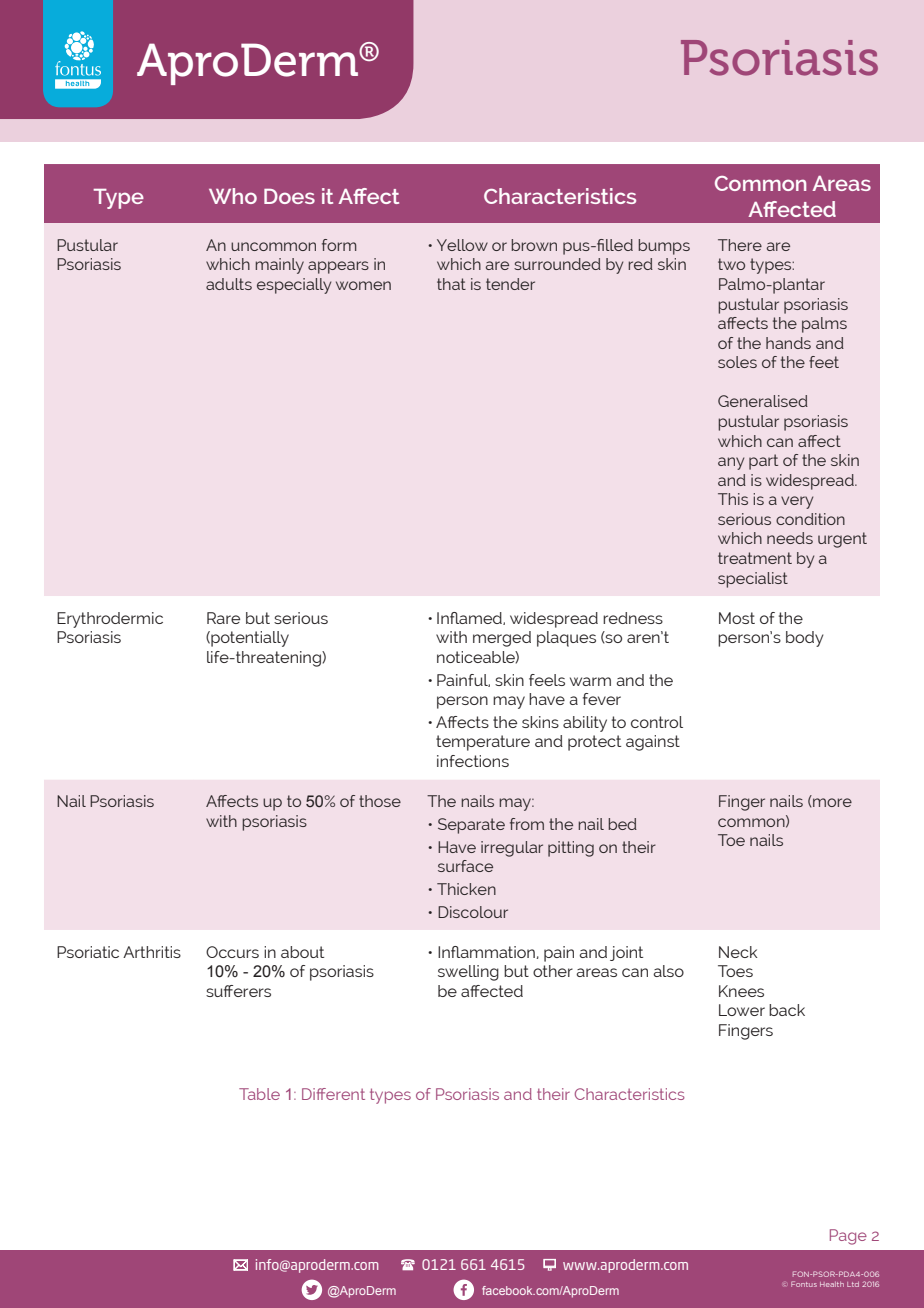  Describe the element at coordinates (832, 802) in the screenshot. I see `more` at that location.
